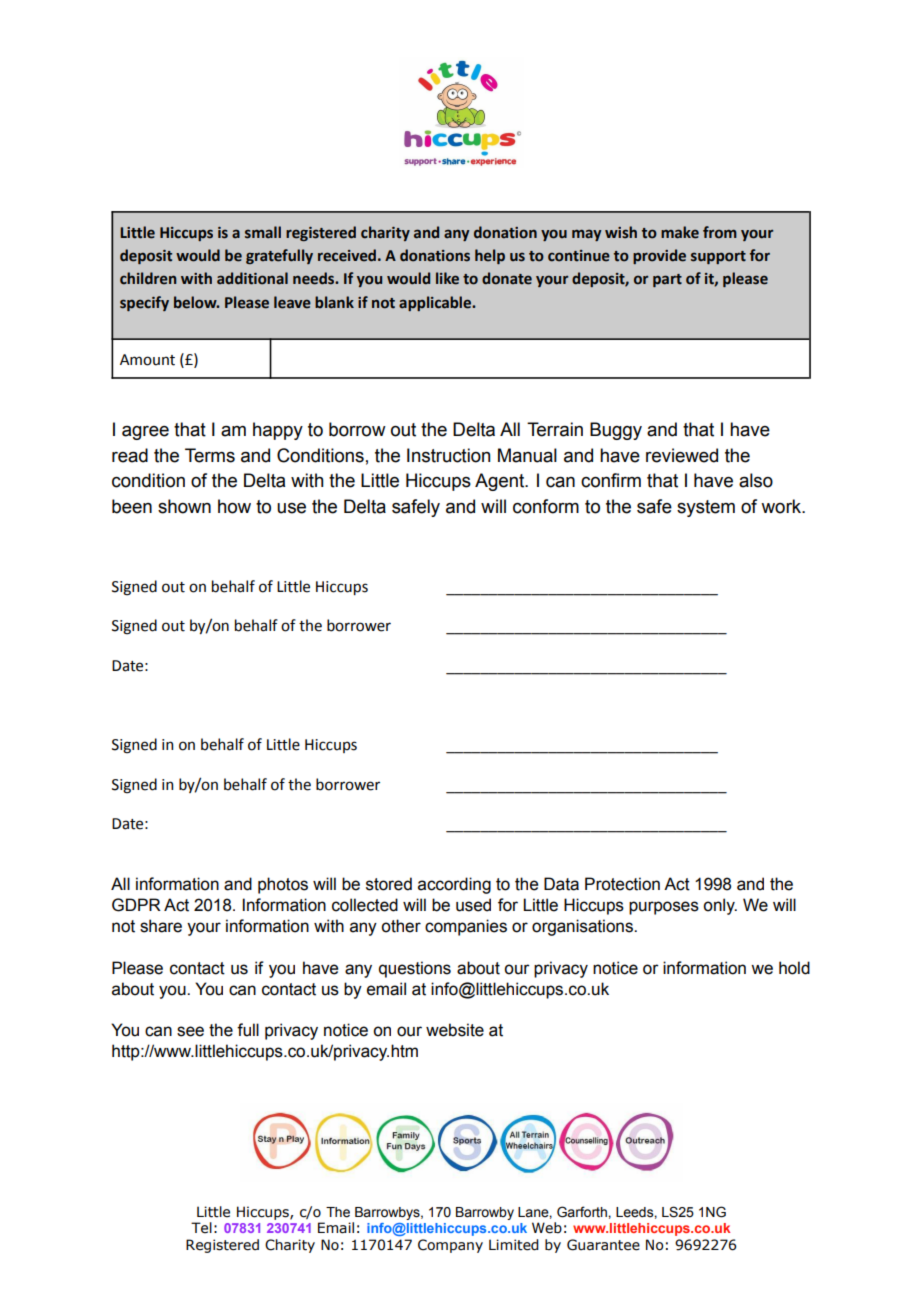 The image size is (924, 1307). What do you see at coordinates (718, 257) in the screenshot?
I see `support` at bounding box center [718, 257].
